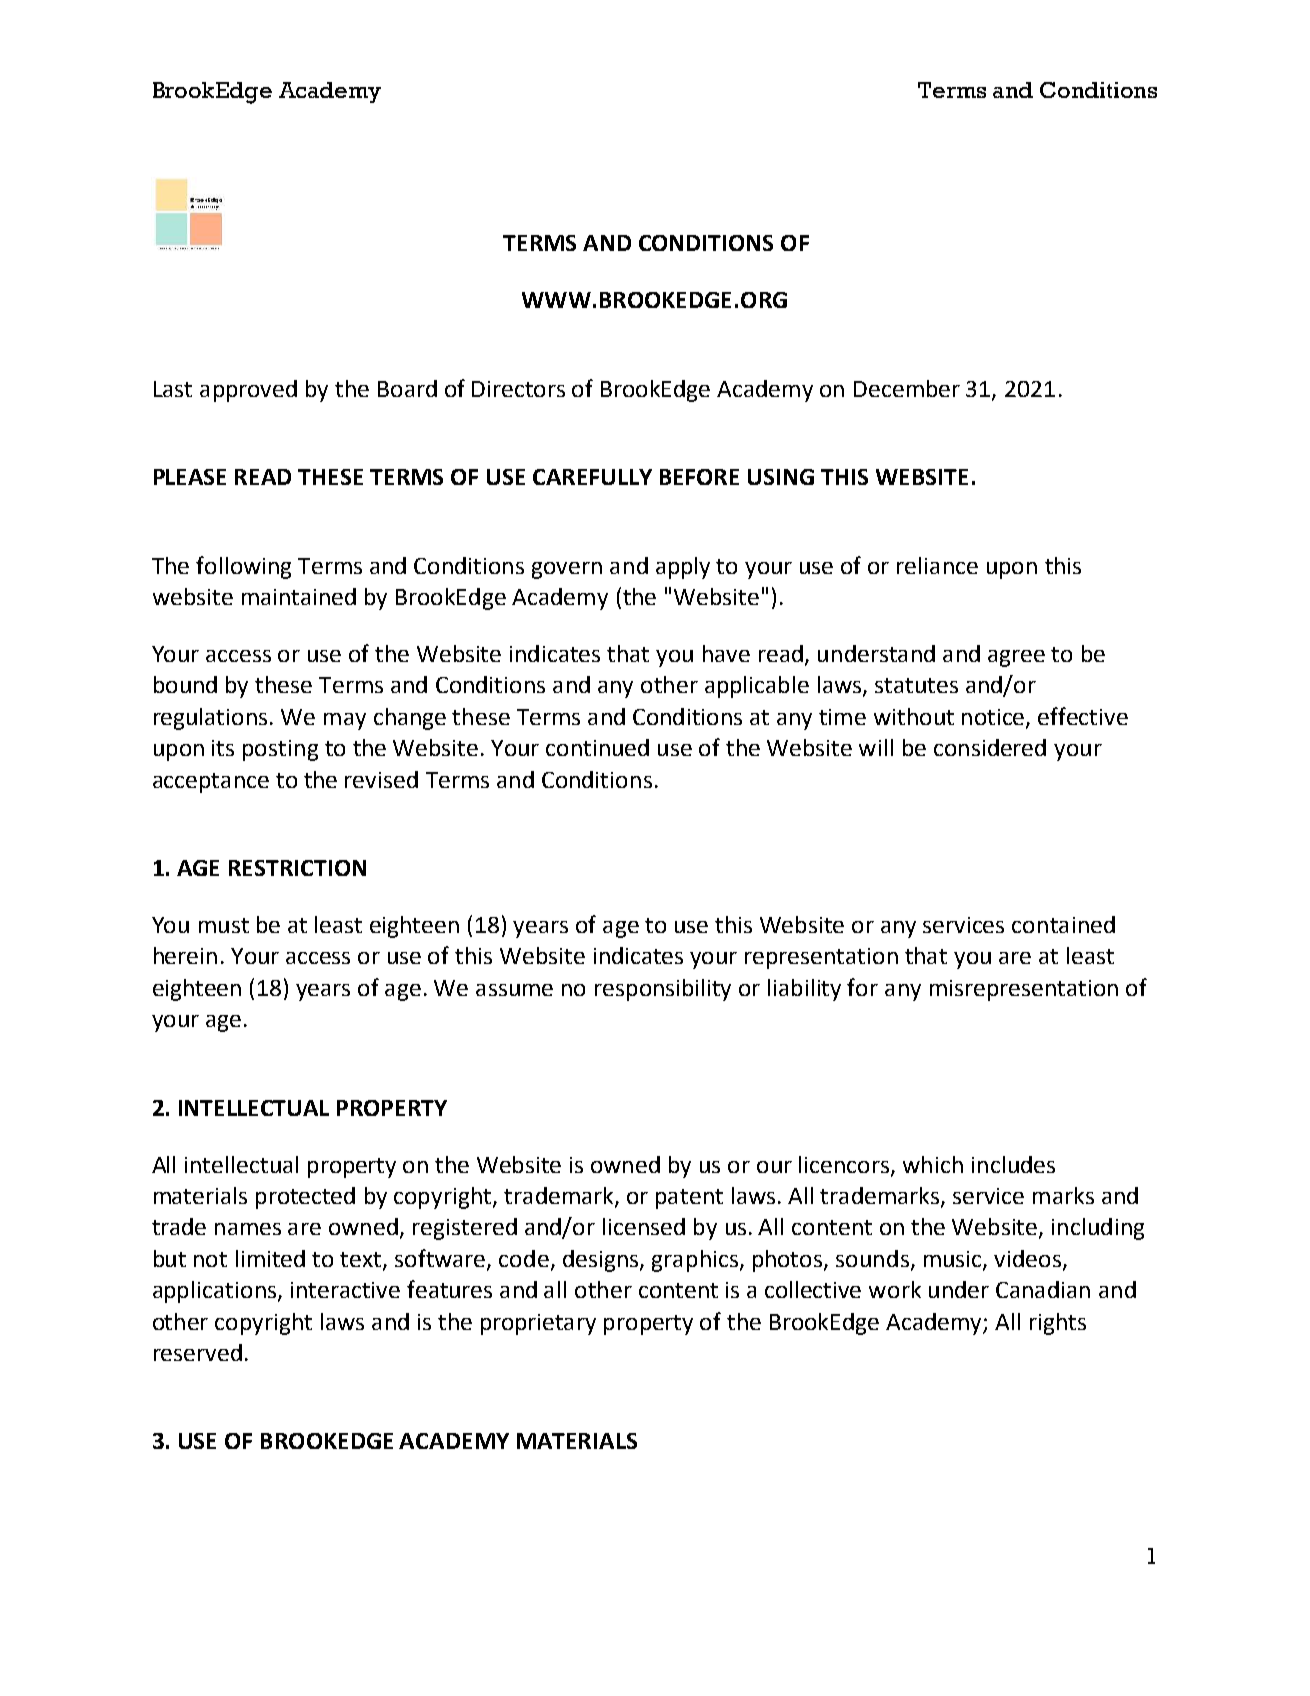 The height and width of the page is (1696, 1310). What do you see at coordinates (216, 1292) in the page?
I see `applications` at bounding box center [216, 1292].
